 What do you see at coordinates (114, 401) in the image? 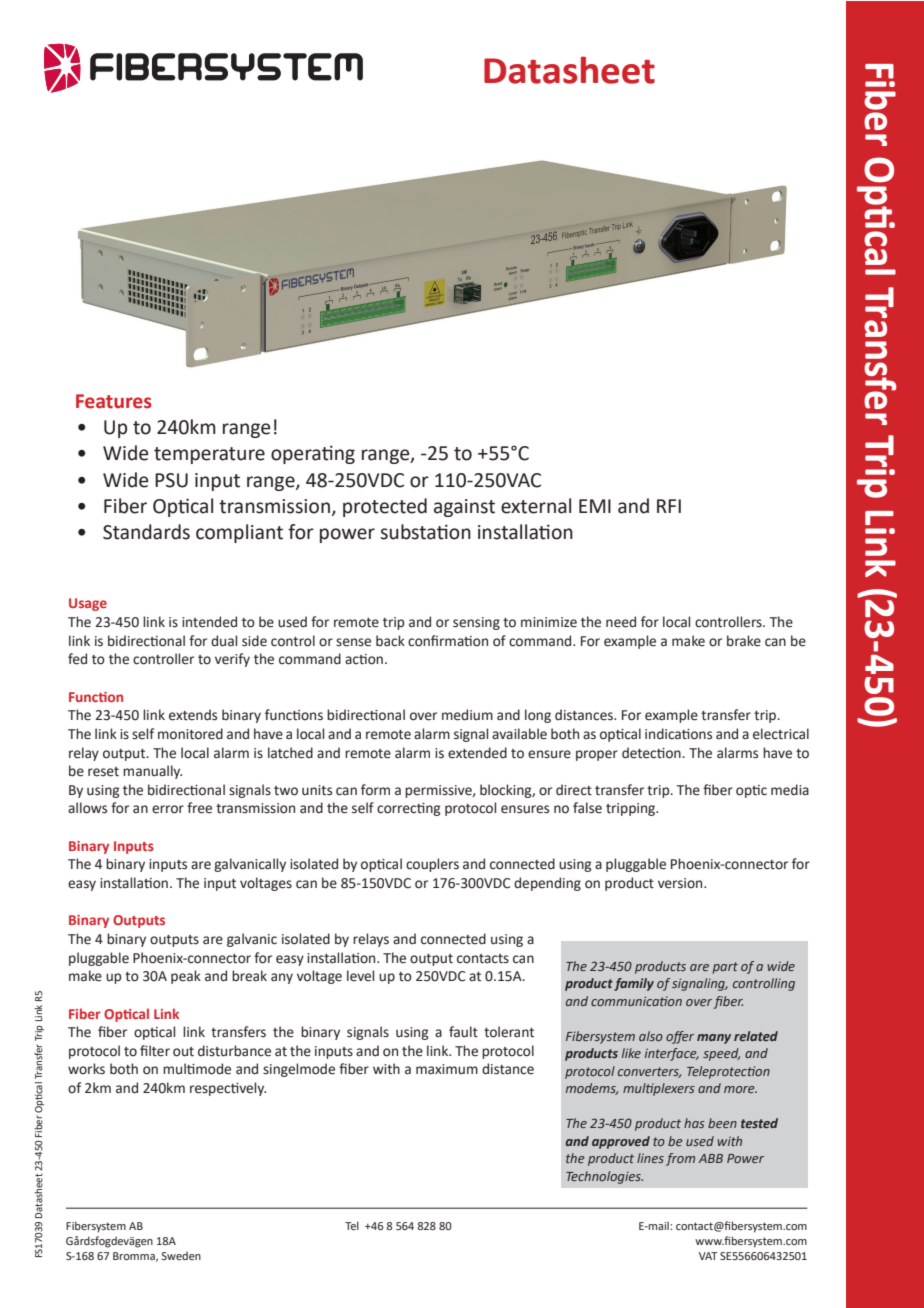
I see `Features` at bounding box center [114, 401].
